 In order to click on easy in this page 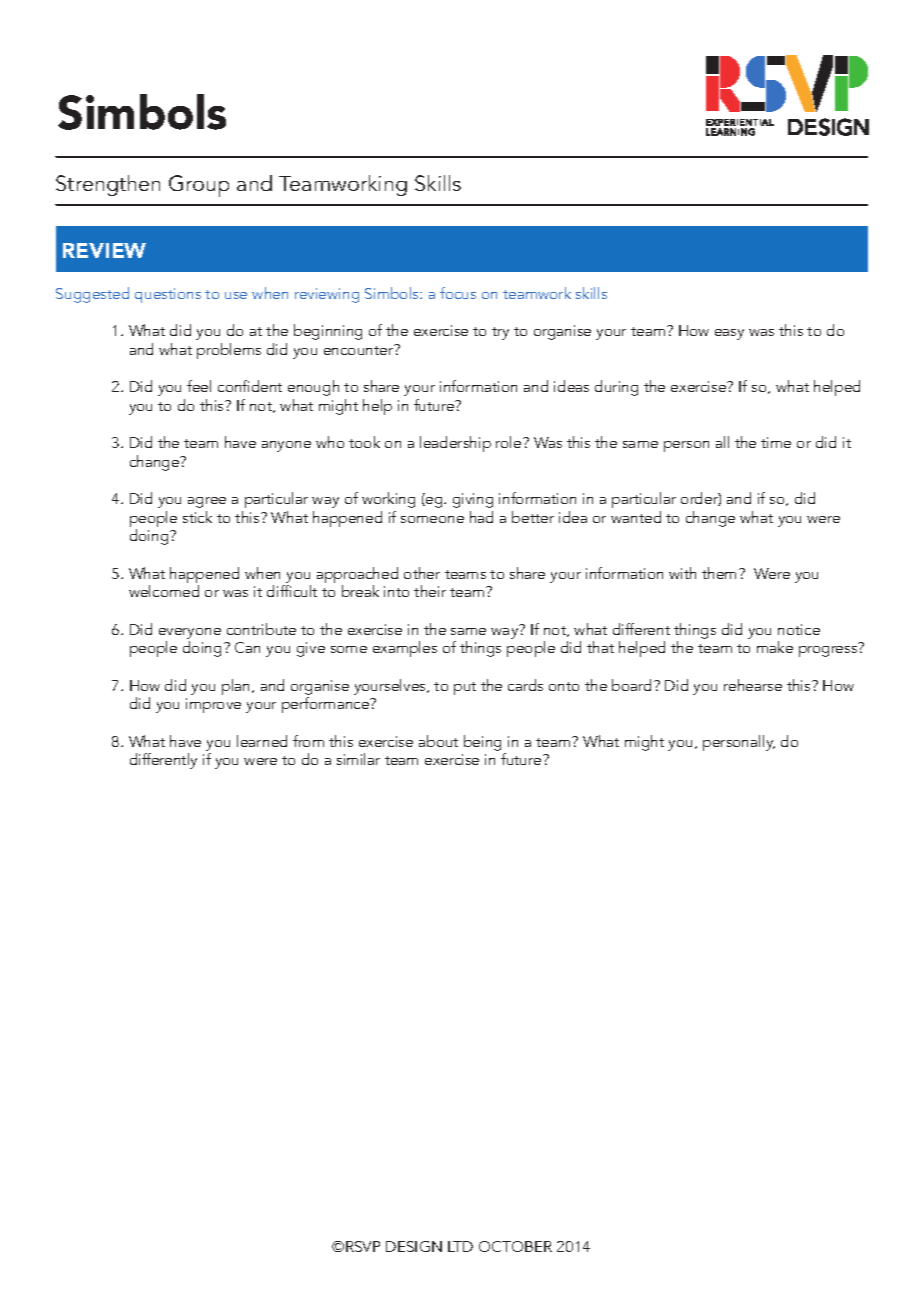, I will do `click(729, 334)`.
